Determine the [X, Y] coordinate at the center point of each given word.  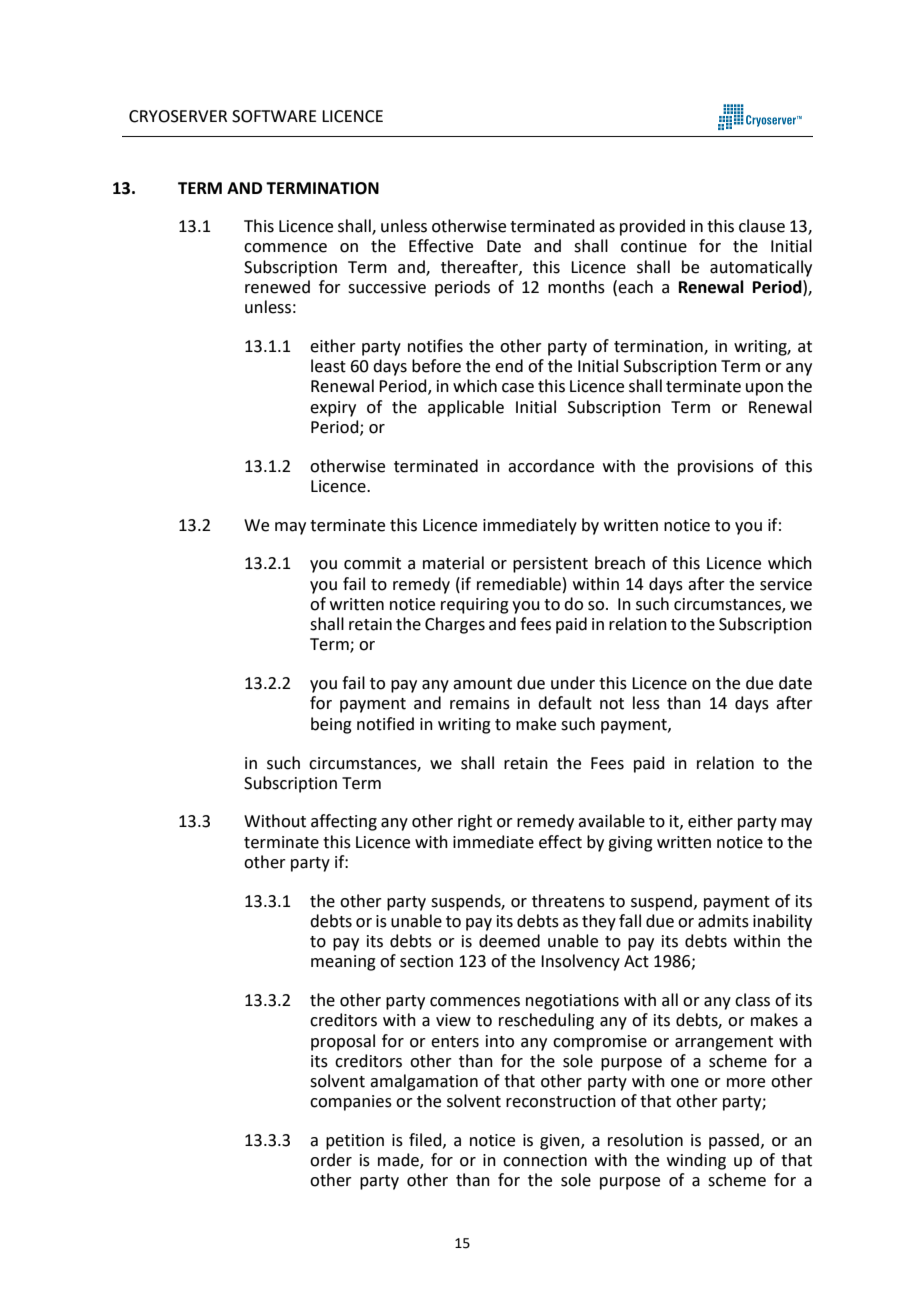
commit [372, 563]
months [576, 287]
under [573, 683]
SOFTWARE [274, 116]
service [786, 584]
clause [762, 226]
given [561, 1142]
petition [355, 1142]
